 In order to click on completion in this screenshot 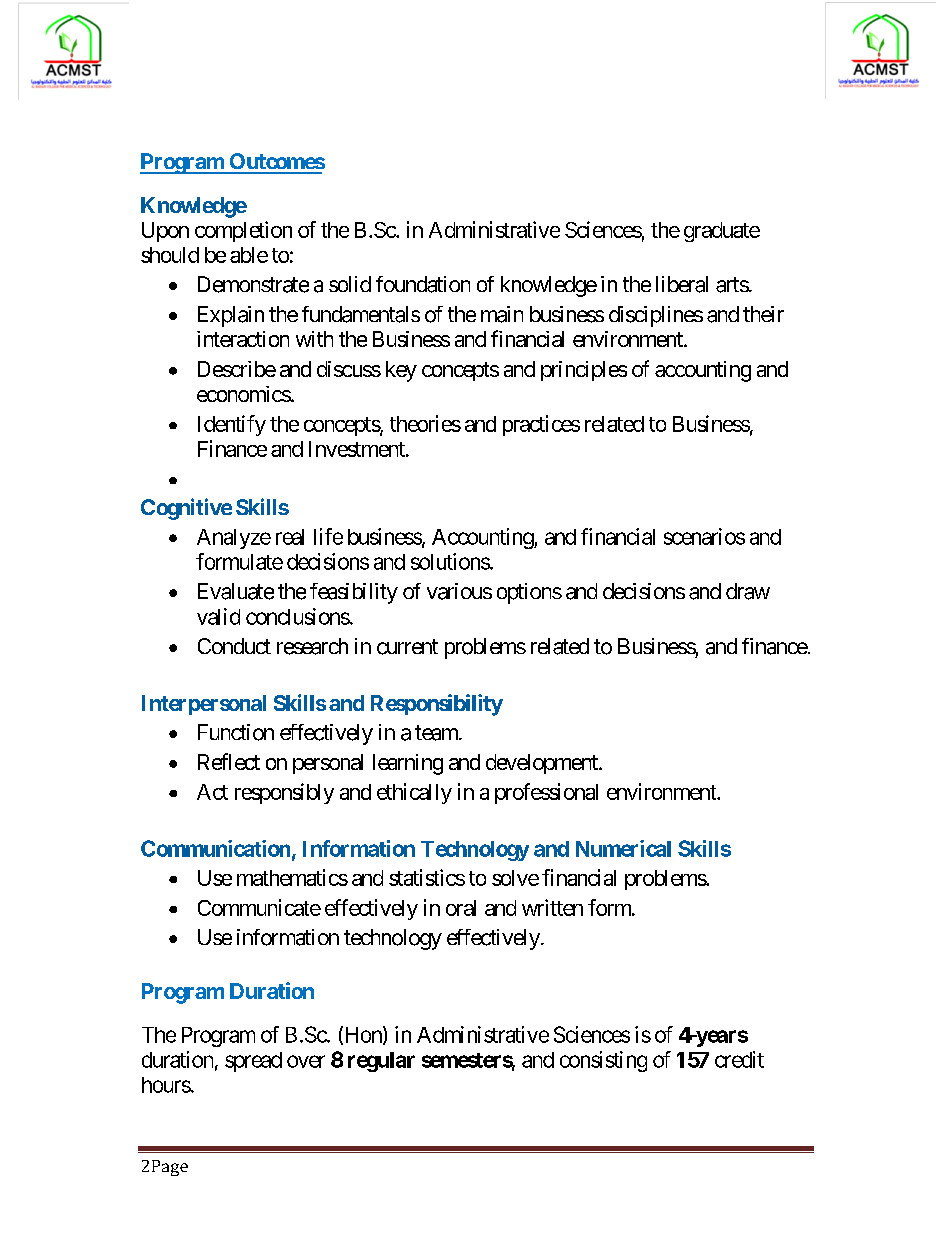, I will do `click(243, 231)`.
